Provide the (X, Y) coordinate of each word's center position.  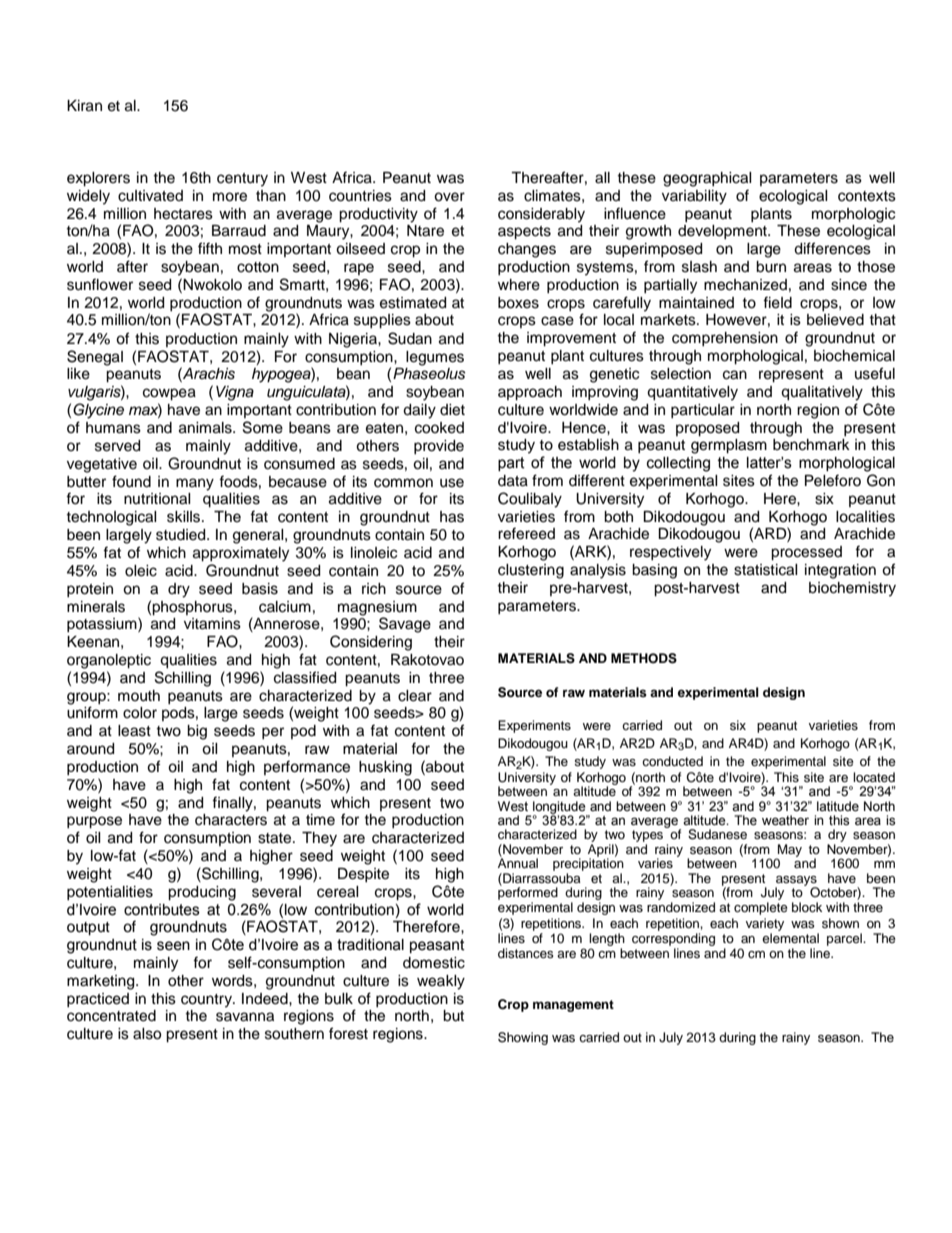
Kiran (84, 106)
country (207, 1001)
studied (182, 535)
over (449, 197)
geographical (707, 179)
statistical (766, 570)
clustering (531, 571)
